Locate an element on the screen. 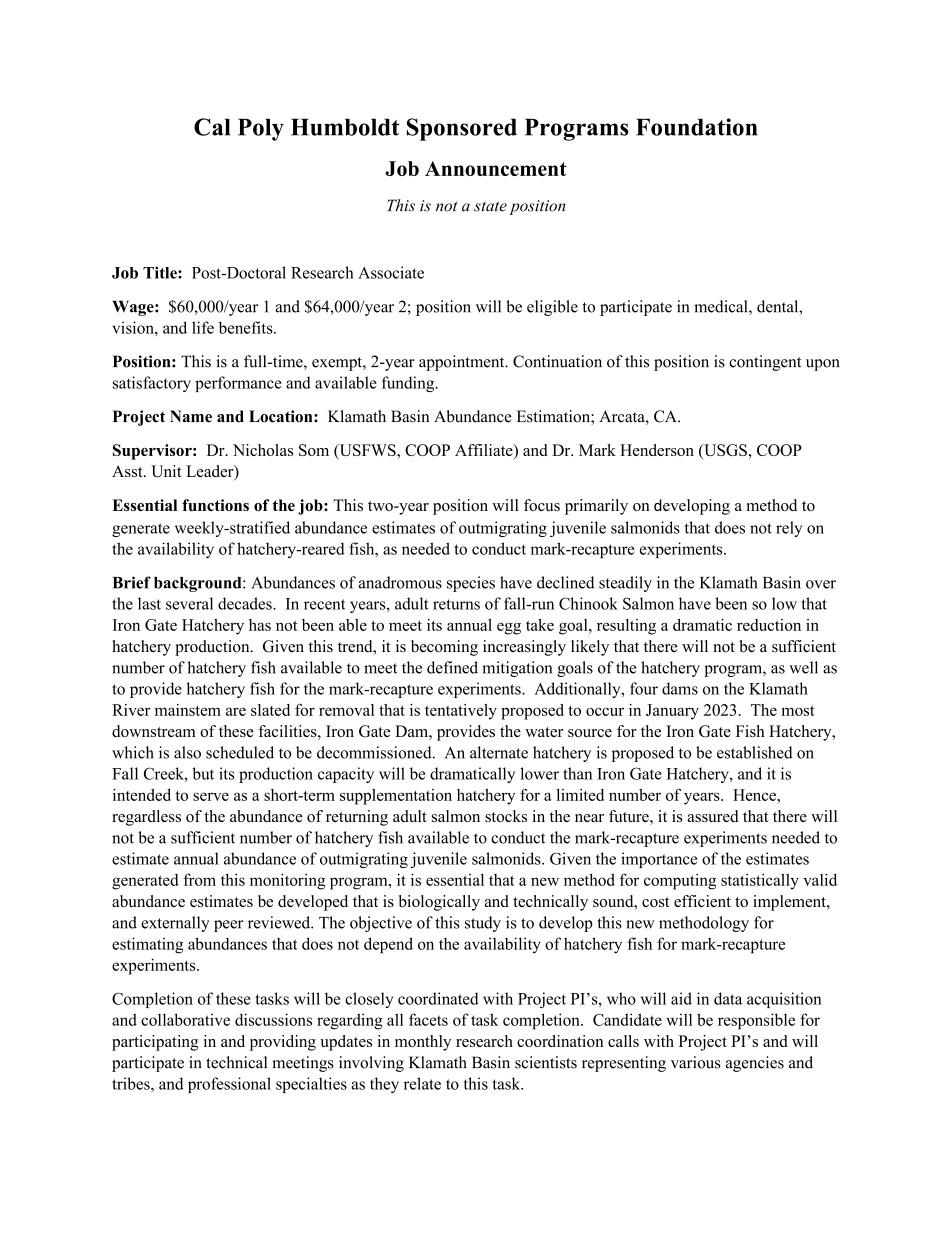 Image resolution: width=952 pixels, height=1233 pixels. Henderson is located at coordinates (657, 450).
